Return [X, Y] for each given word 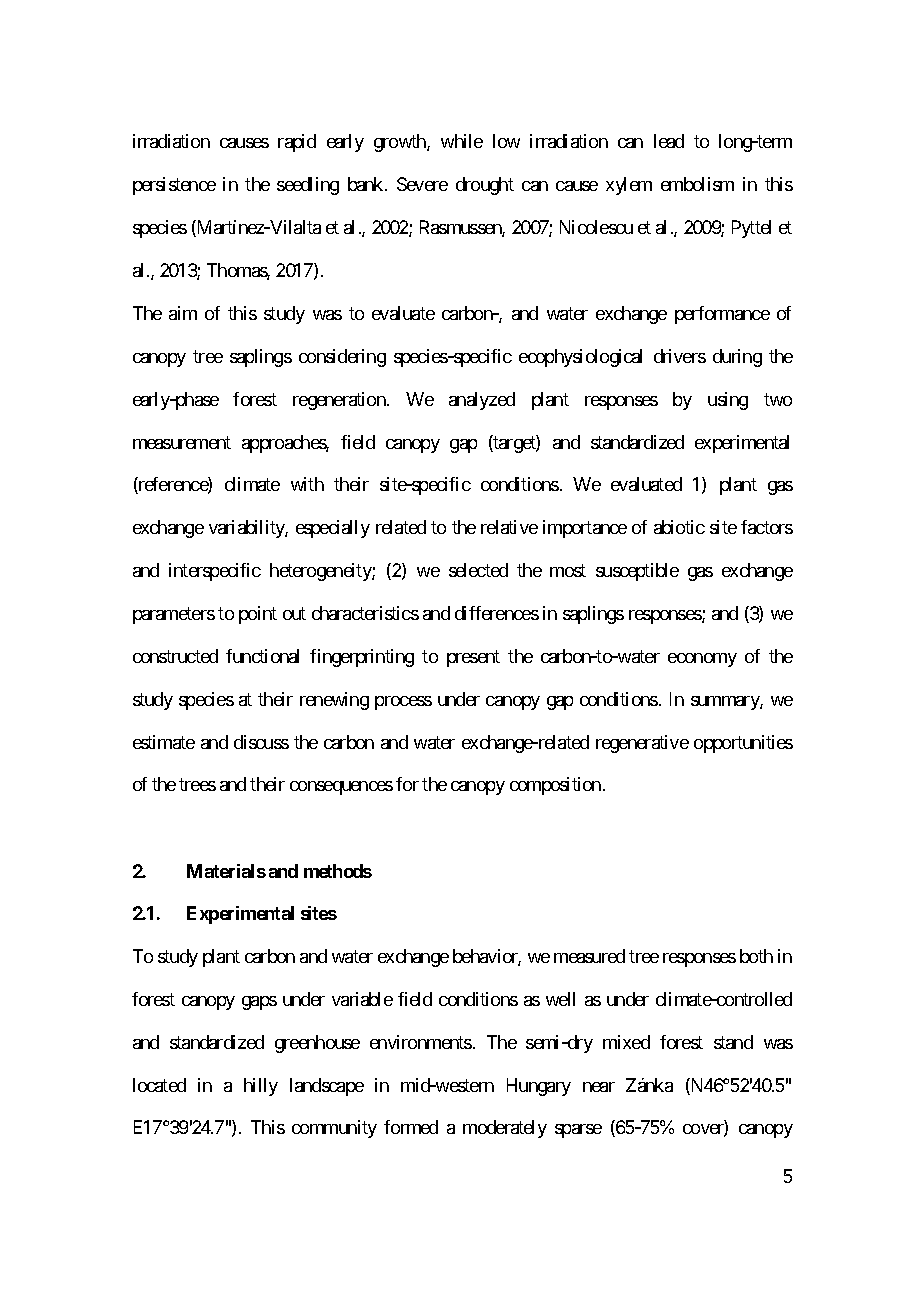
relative [509, 527]
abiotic [679, 527]
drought [485, 186]
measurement [182, 442]
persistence [174, 186]
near [599, 1087]
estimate [164, 742]
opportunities [743, 744]
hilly [261, 1087]
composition [555, 786]
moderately [505, 1129]
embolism [697, 184]
